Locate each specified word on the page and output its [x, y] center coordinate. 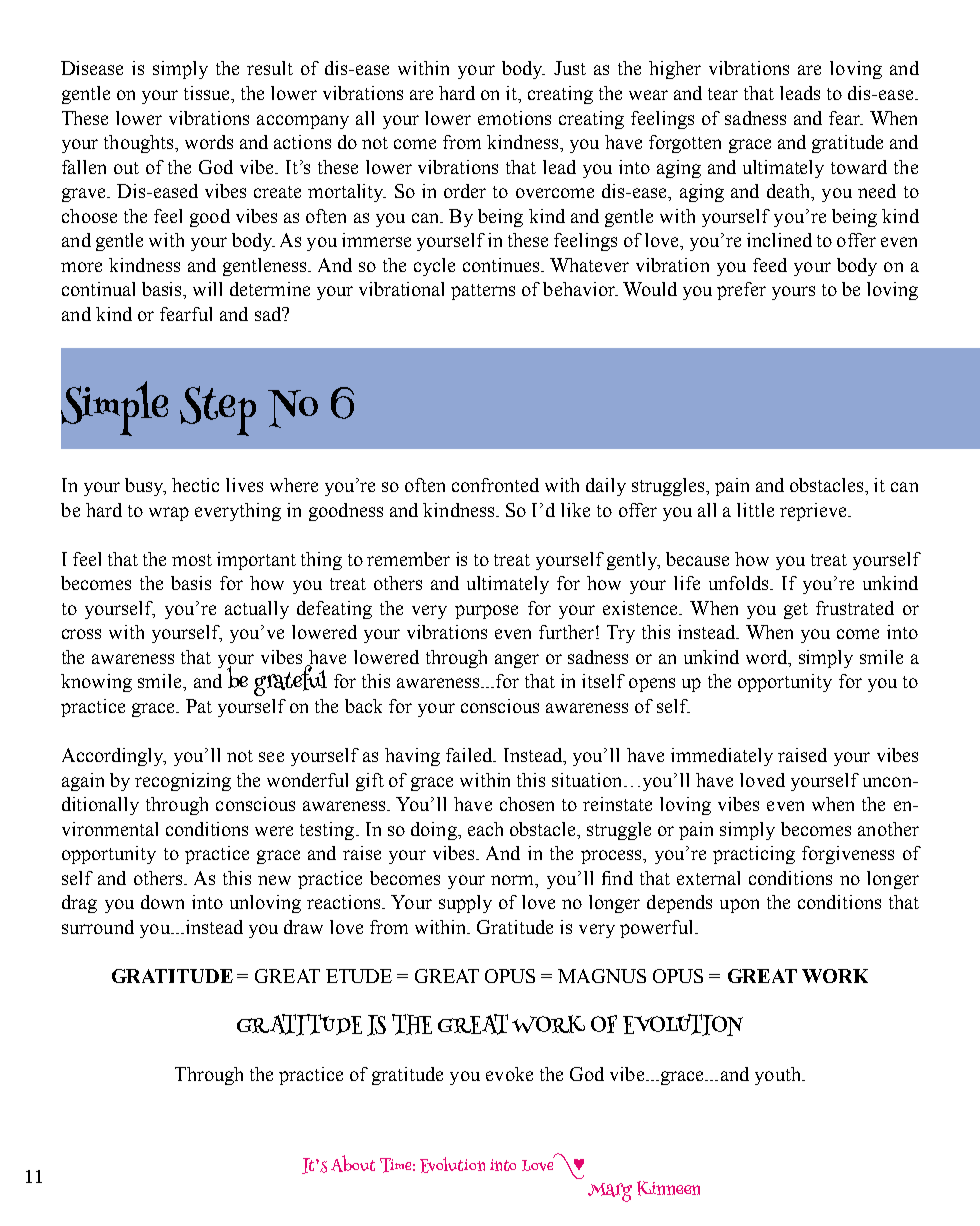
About [353, 1163]
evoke [509, 1074]
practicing [754, 855]
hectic [195, 485]
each [485, 829]
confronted [495, 485]
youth [779, 1076]
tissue [208, 94]
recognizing [183, 782]
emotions [514, 118]
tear [723, 94]
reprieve [814, 512]
